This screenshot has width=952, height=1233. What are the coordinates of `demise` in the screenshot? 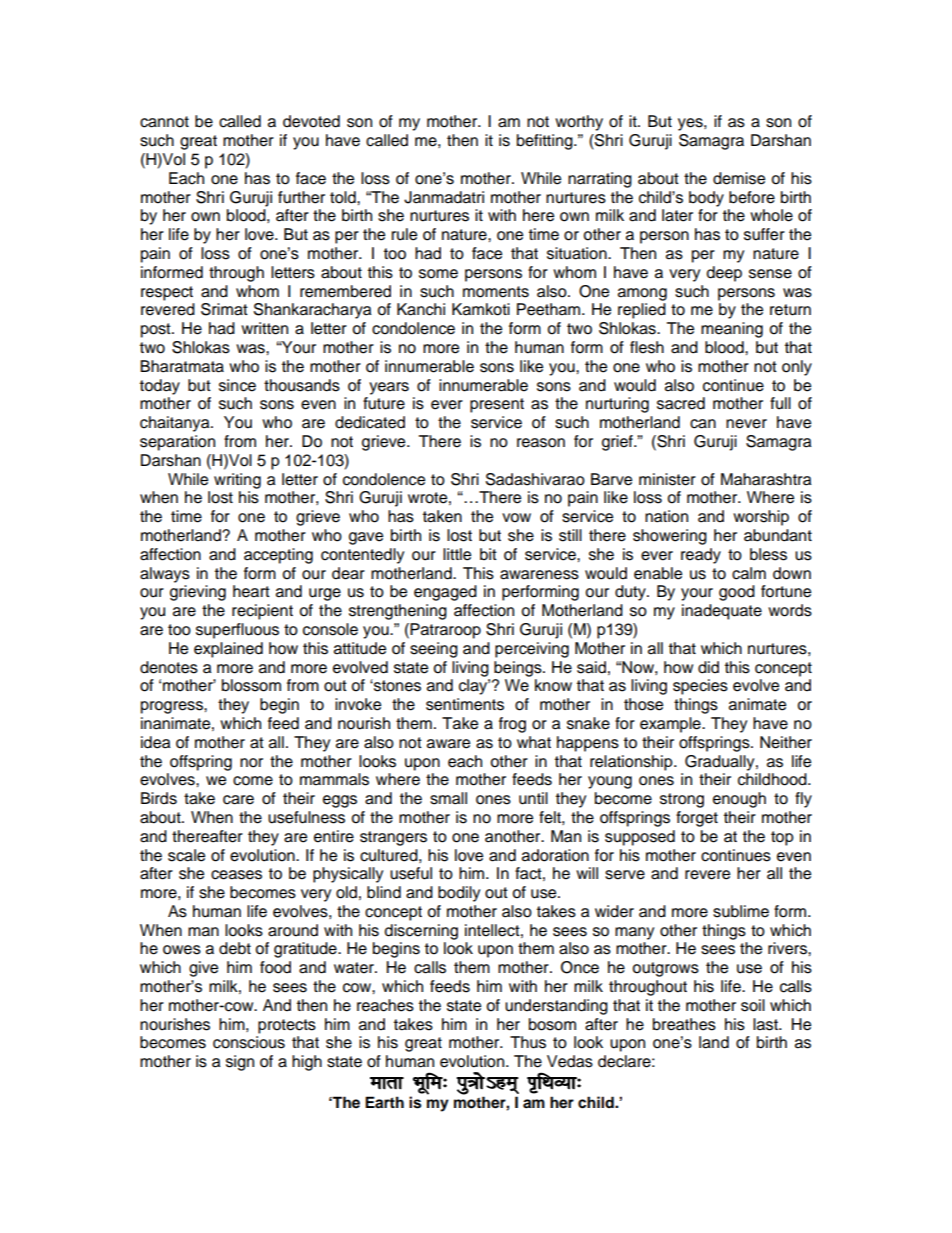 It's located at (739, 178).
